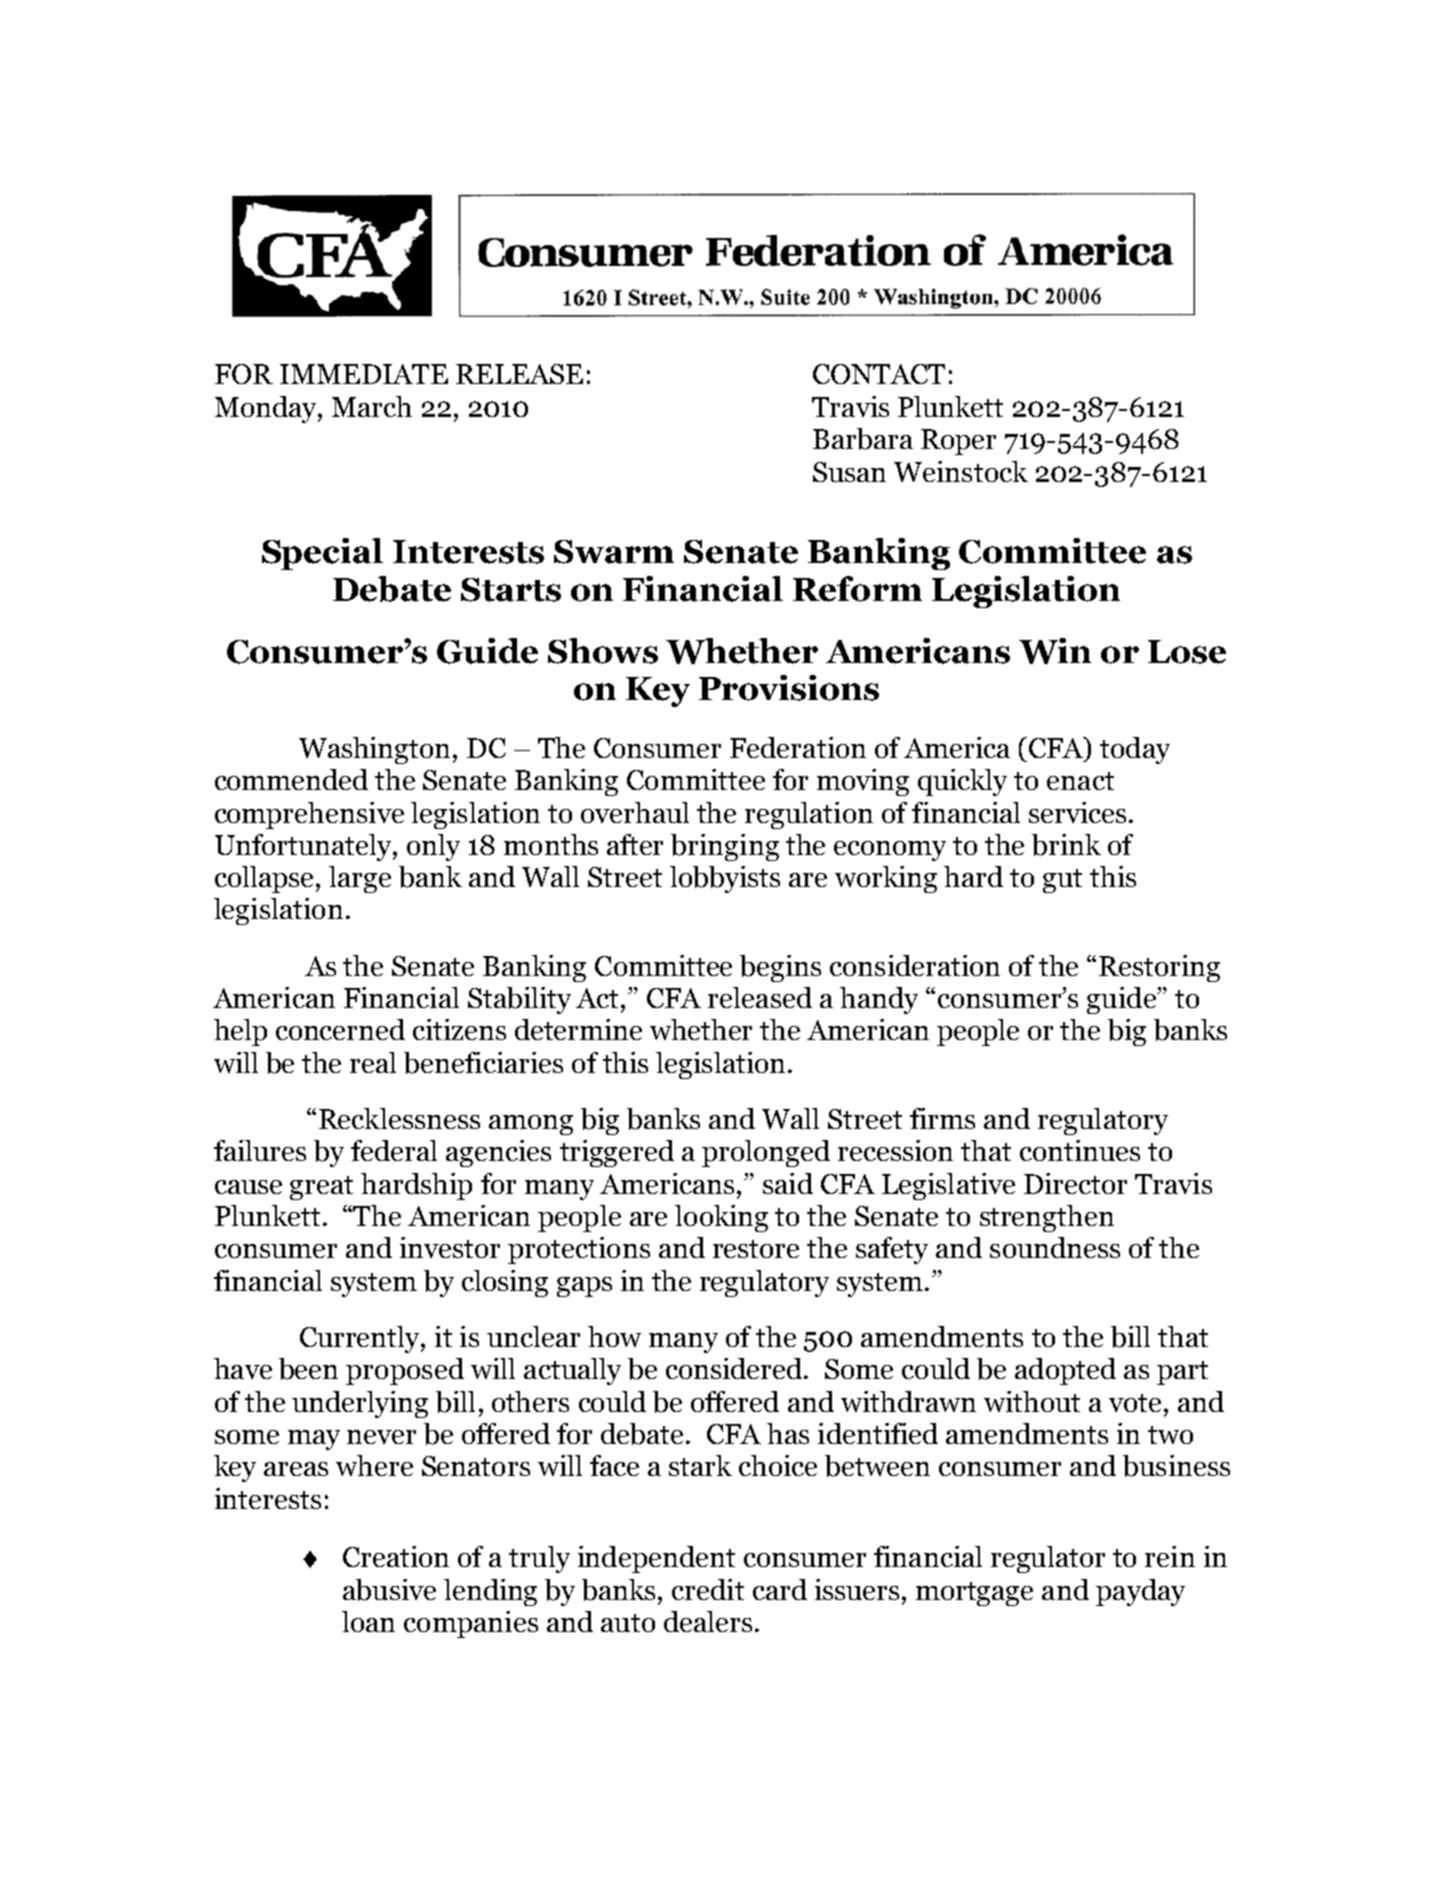 This screenshot has height=1880, width=1453. I want to click on Provisions, so click(789, 688).
